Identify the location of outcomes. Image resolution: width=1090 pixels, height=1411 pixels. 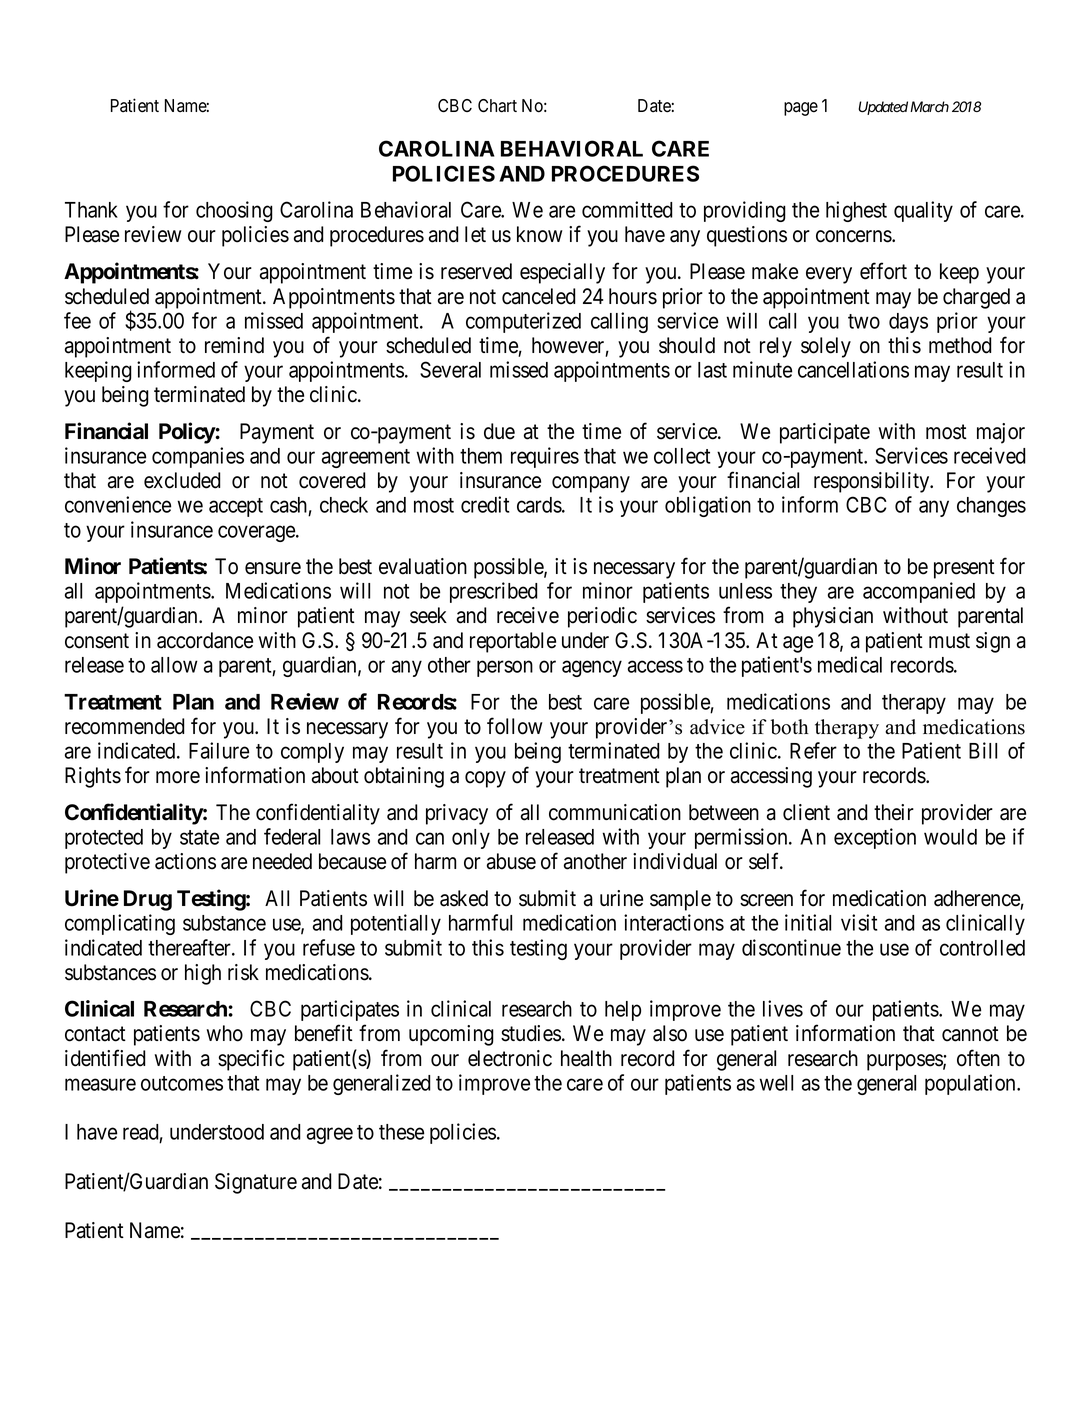
(182, 1083).
